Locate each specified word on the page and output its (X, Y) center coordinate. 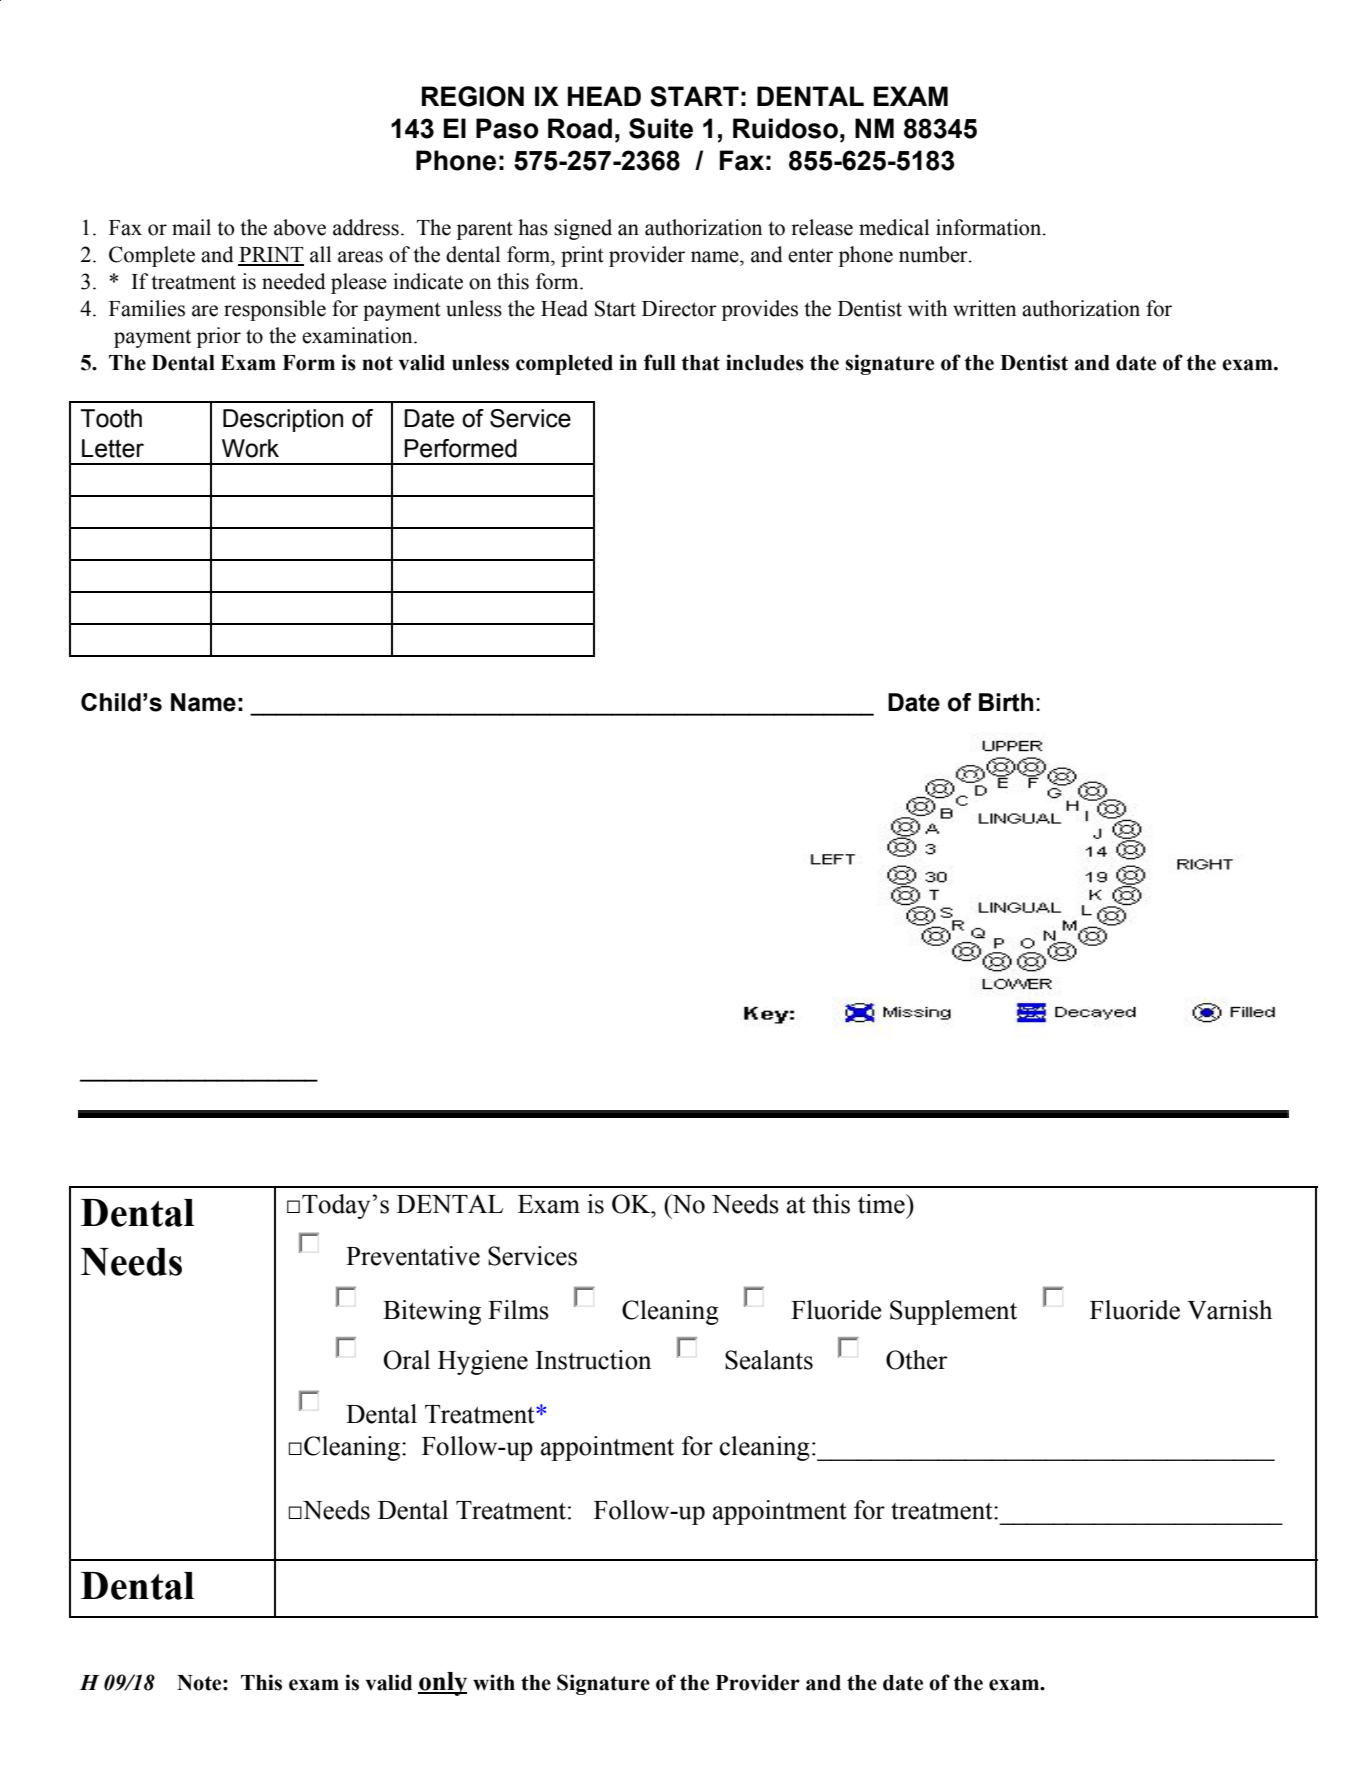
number (934, 254)
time (882, 1204)
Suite (661, 128)
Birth (1006, 702)
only (442, 1684)
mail (191, 227)
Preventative (413, 1256)
